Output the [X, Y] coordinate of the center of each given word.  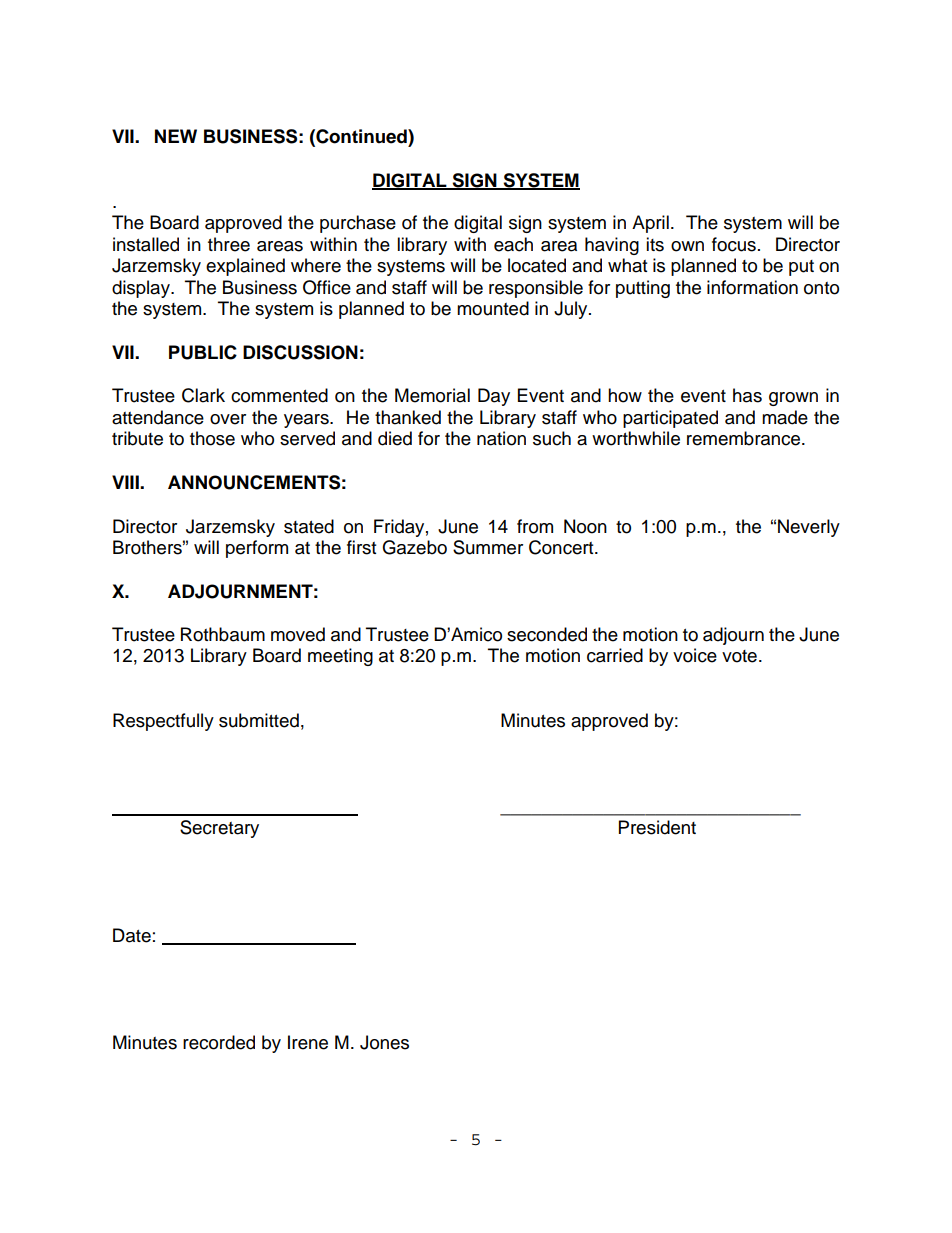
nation [501, 438]
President [657, 827]
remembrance [745, 438]
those [212, 438]
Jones [384, 1042]
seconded [547, 634]
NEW [176, 136]
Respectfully [163, 722]
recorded [219, 1042]
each [513, 244]
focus [734, 244]
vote [739, 656]
